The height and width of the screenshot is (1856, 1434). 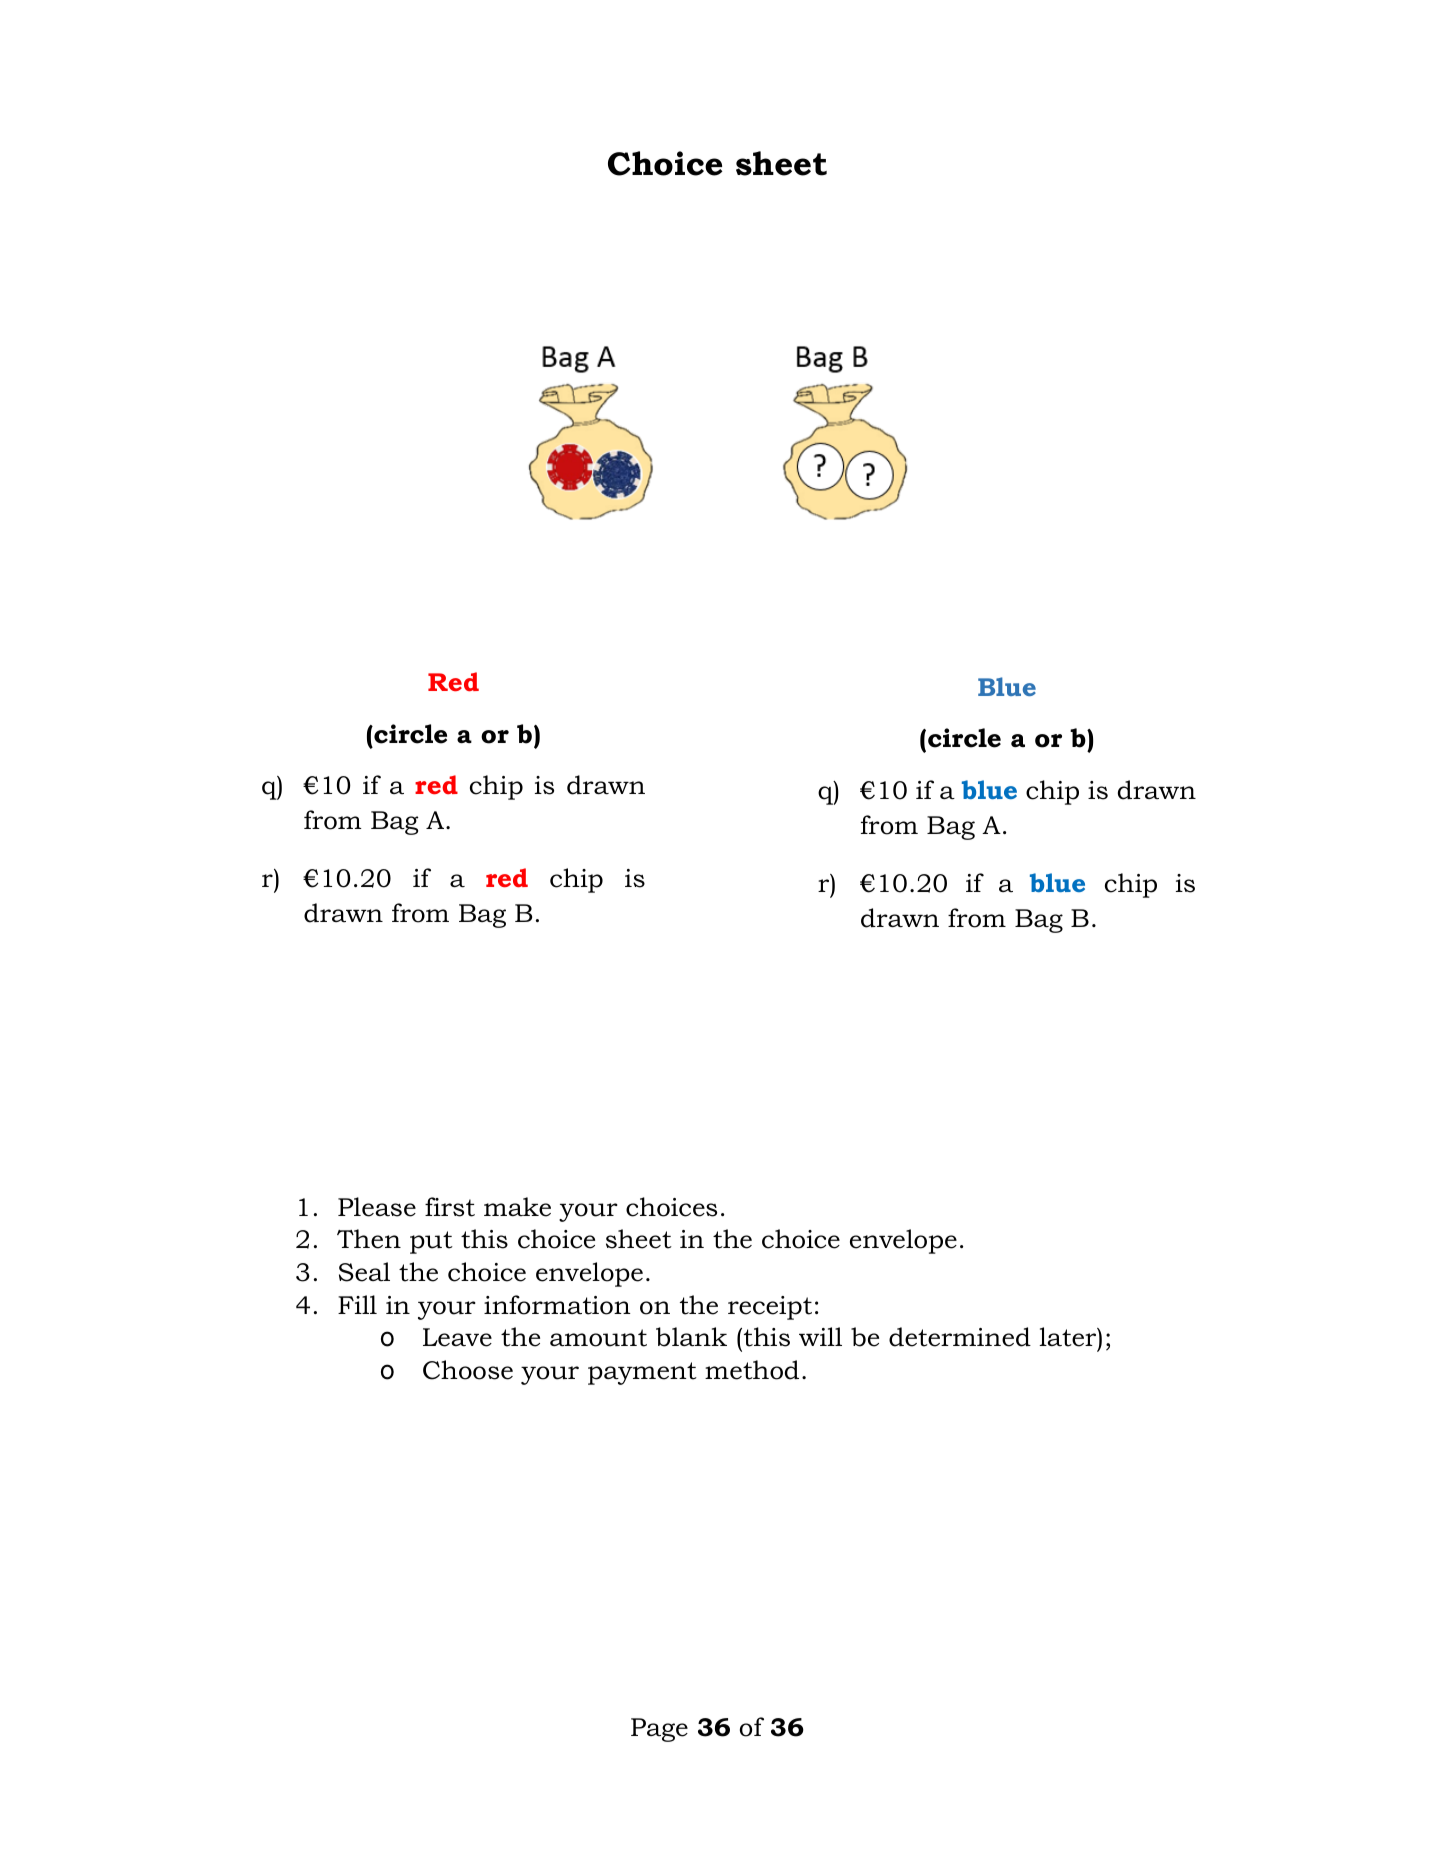 I want to click on Choose, so click(x=468, y=1370).
